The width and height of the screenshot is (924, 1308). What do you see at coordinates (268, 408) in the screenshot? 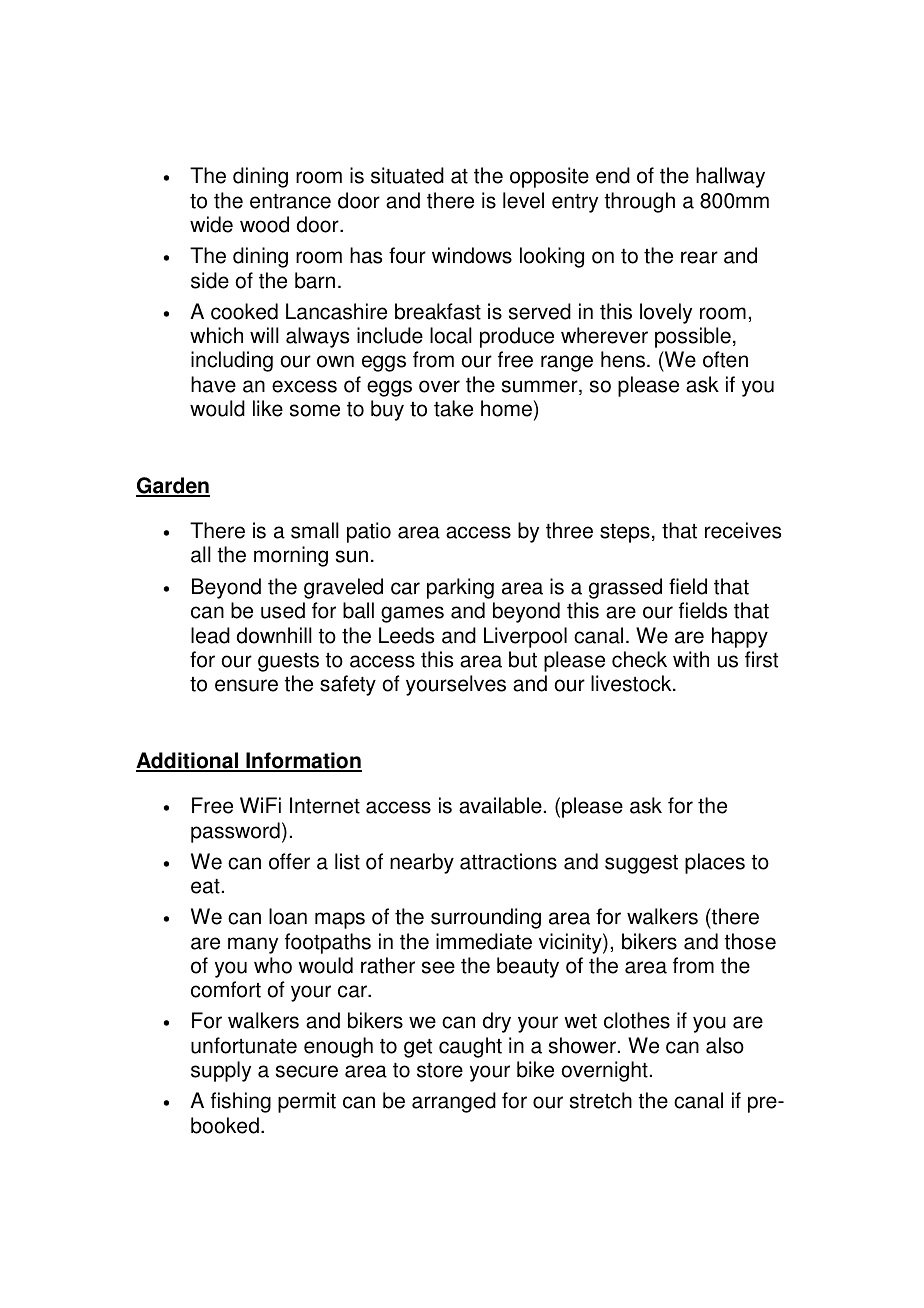
I see `like` at bounding box center [268, 408].
